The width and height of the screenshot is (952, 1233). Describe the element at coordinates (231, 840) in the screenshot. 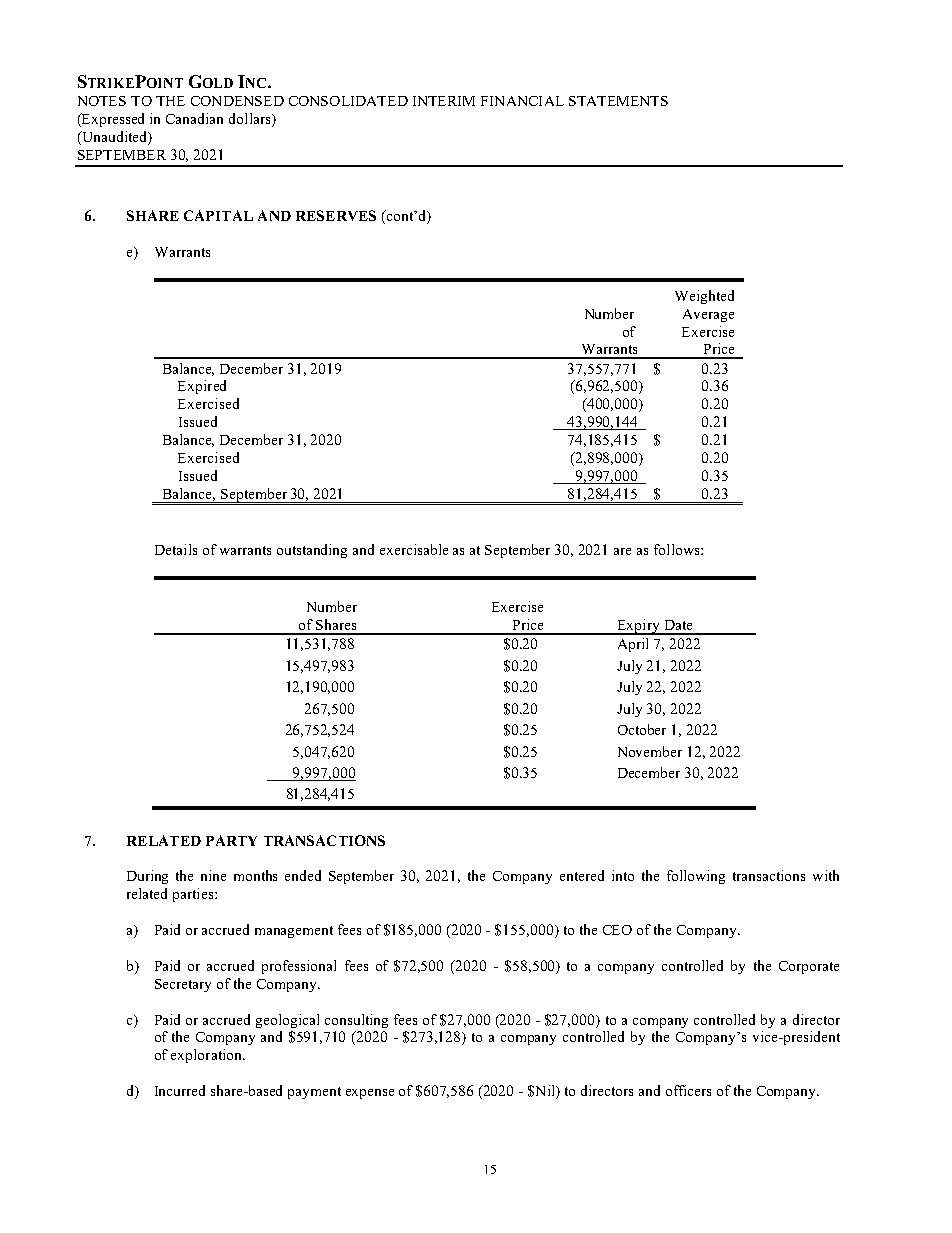

I see `PARTY` at that location.
